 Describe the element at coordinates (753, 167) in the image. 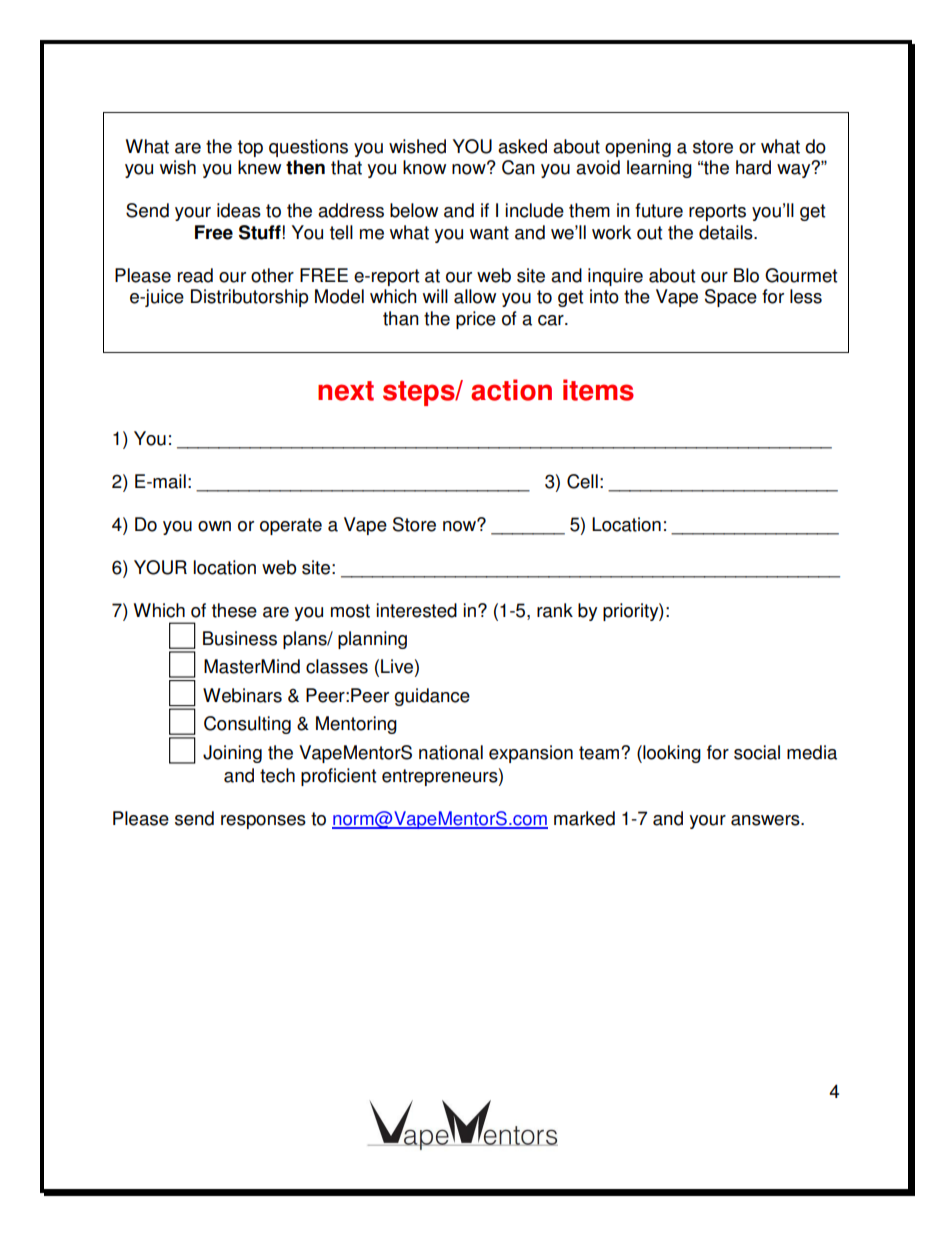

I see `hard` at that location.
